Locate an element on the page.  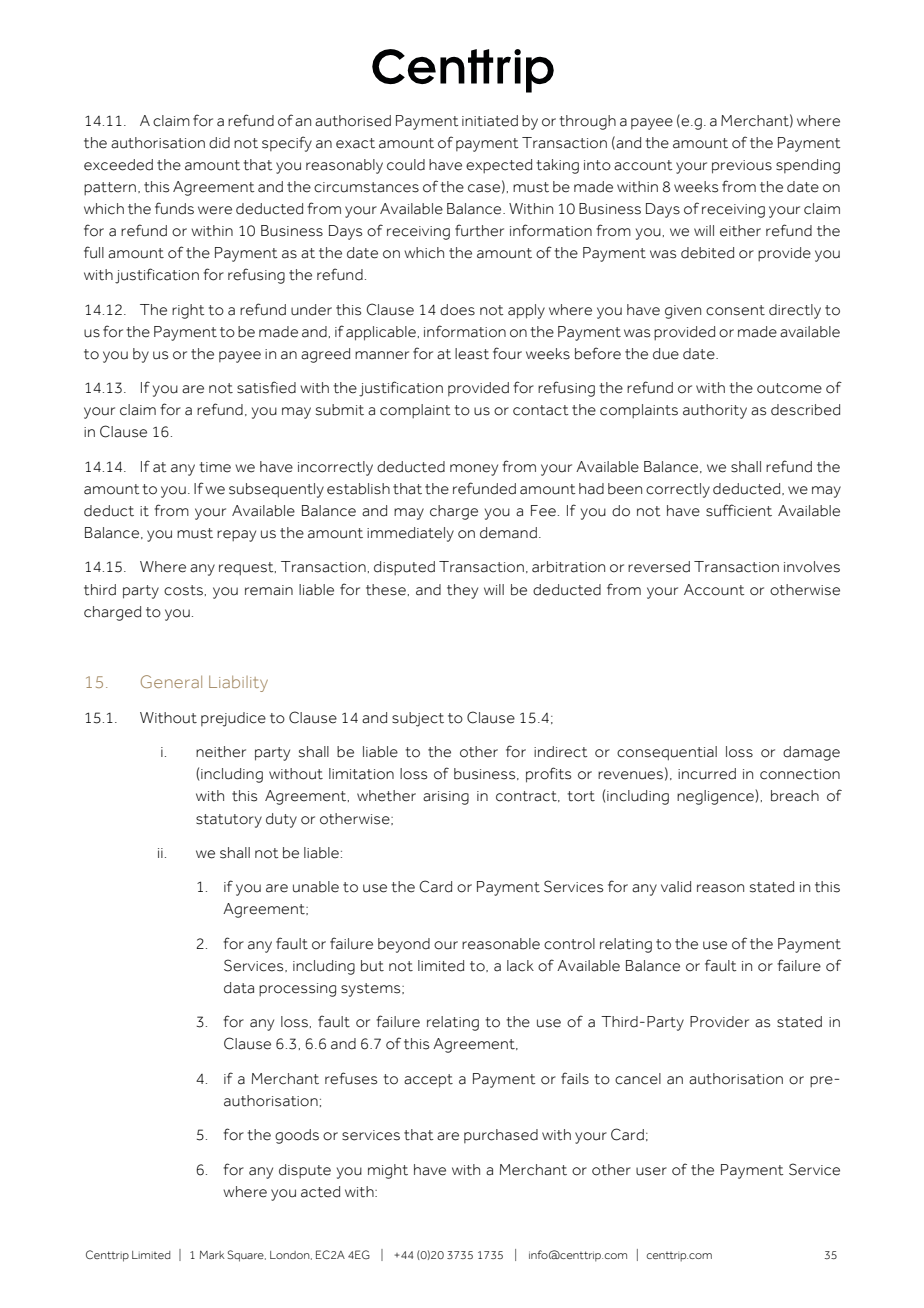
consequential is located at coordinates (667, 753).
